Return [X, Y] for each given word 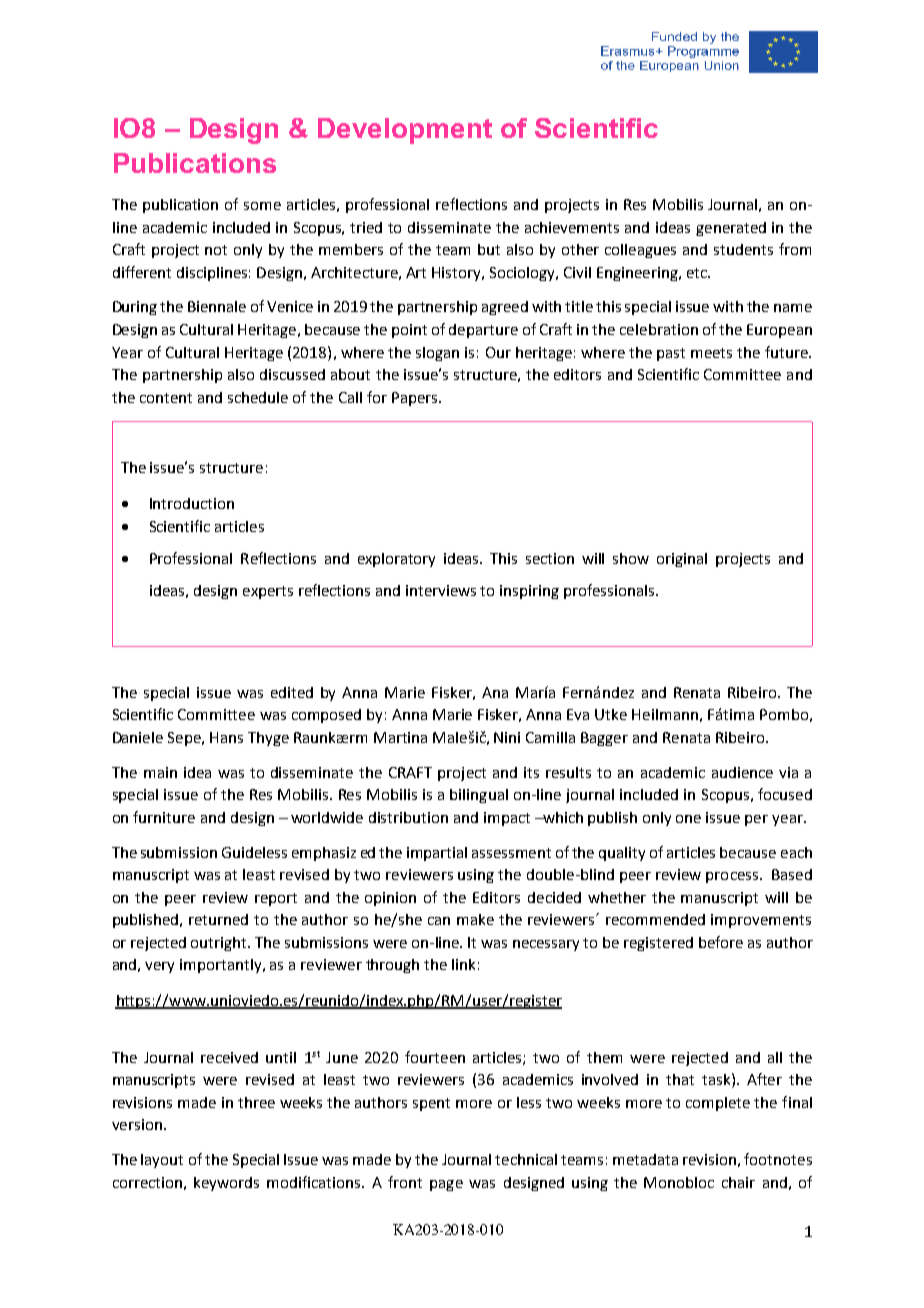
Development [405, 131]
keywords [226, 1184]
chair [738, 1182]
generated [731, 229]
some [262, 206]
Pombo [784, 714]
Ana [495, 692]
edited [292, 692]
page [446, 1185]
